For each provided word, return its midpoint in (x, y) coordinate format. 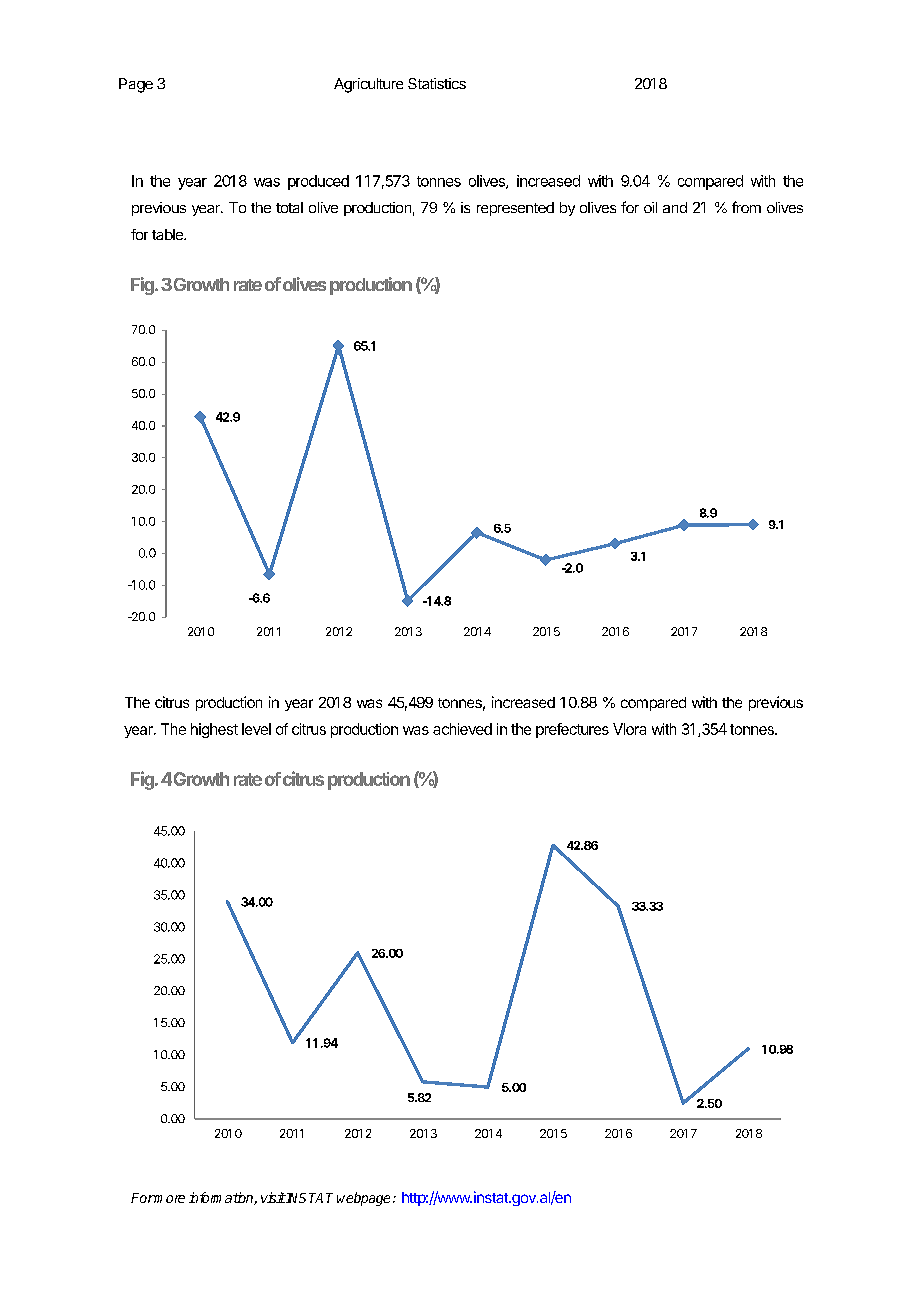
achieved (462, 729)
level (256, 729)
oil (650, 207)
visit (273, 1197)
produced (318, 182)
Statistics (437, 83)
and (675, 207)
